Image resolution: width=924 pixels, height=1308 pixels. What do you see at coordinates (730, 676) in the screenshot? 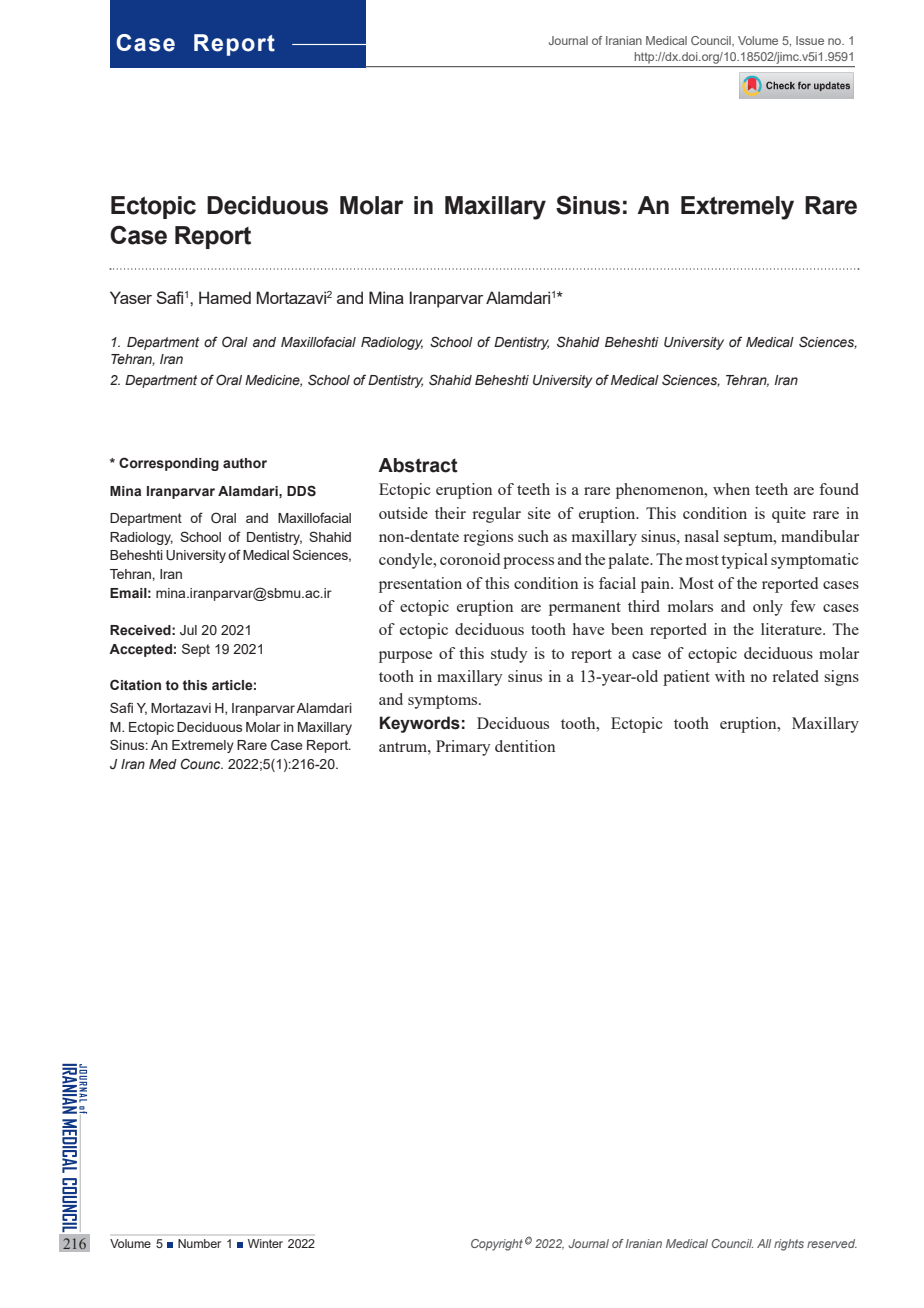
I see `with` at bounding box center [730, 676].
